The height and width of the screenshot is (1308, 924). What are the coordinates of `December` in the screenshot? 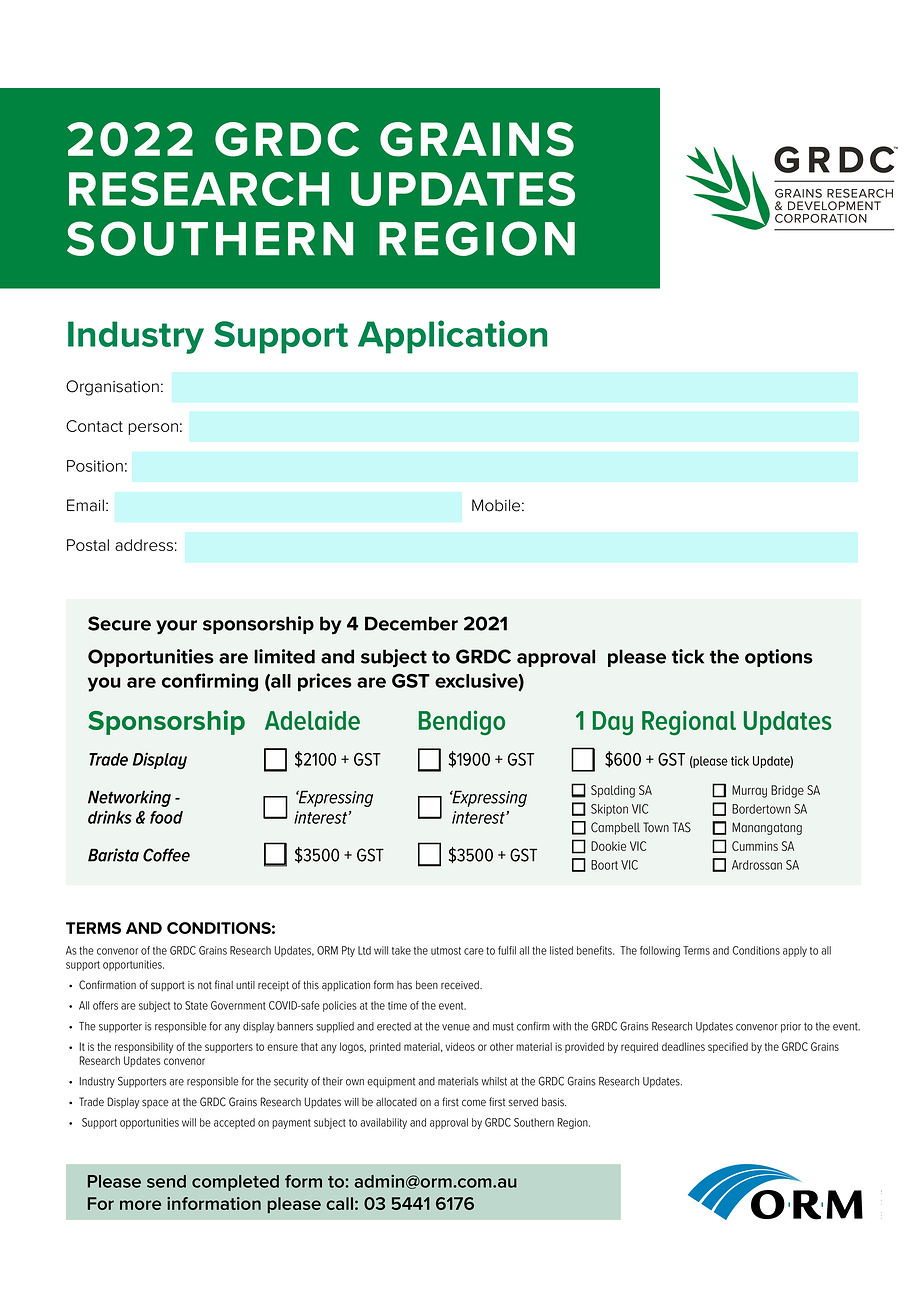 It's located at (411, 623).
